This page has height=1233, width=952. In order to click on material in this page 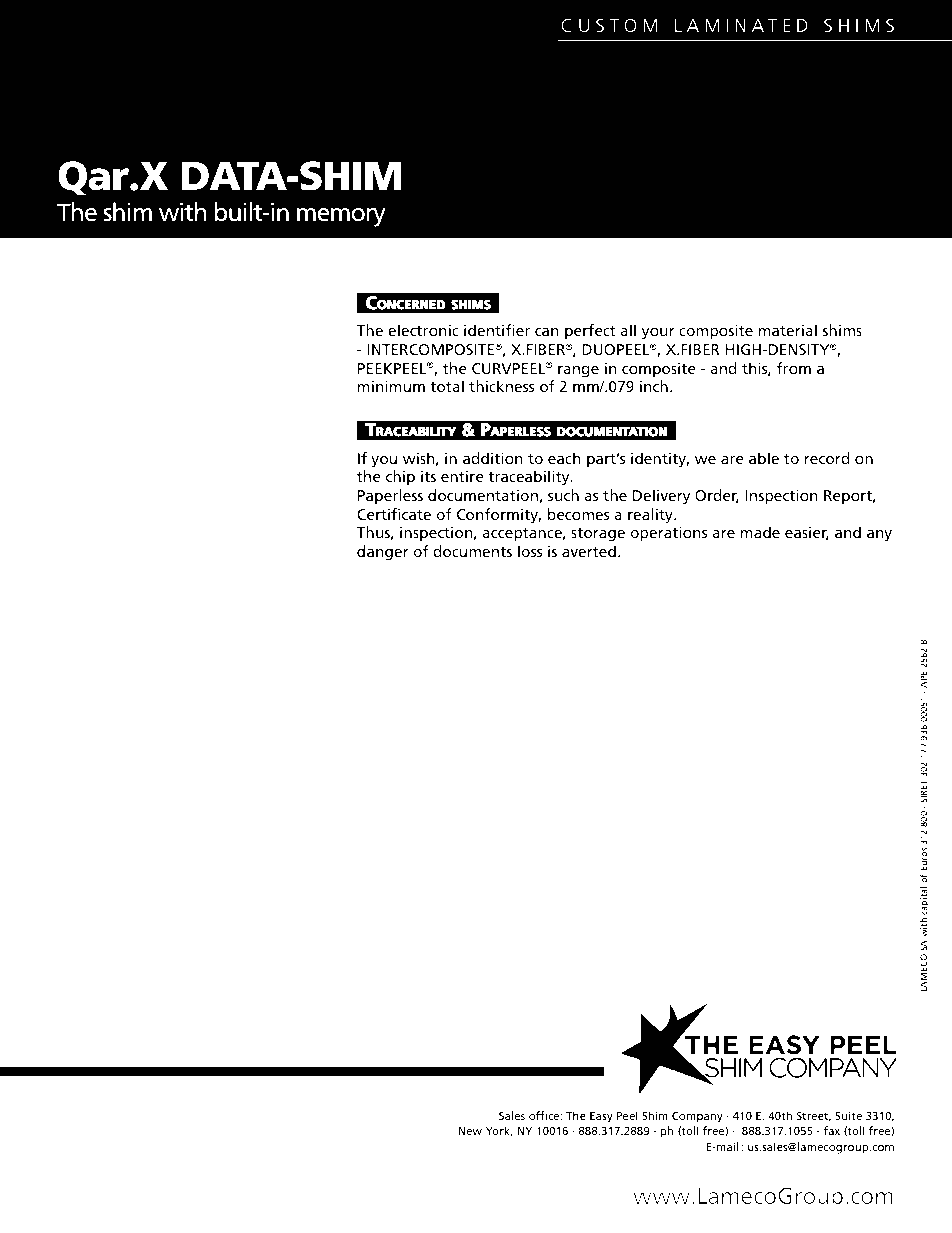, I will do `click(787, 330)`.
